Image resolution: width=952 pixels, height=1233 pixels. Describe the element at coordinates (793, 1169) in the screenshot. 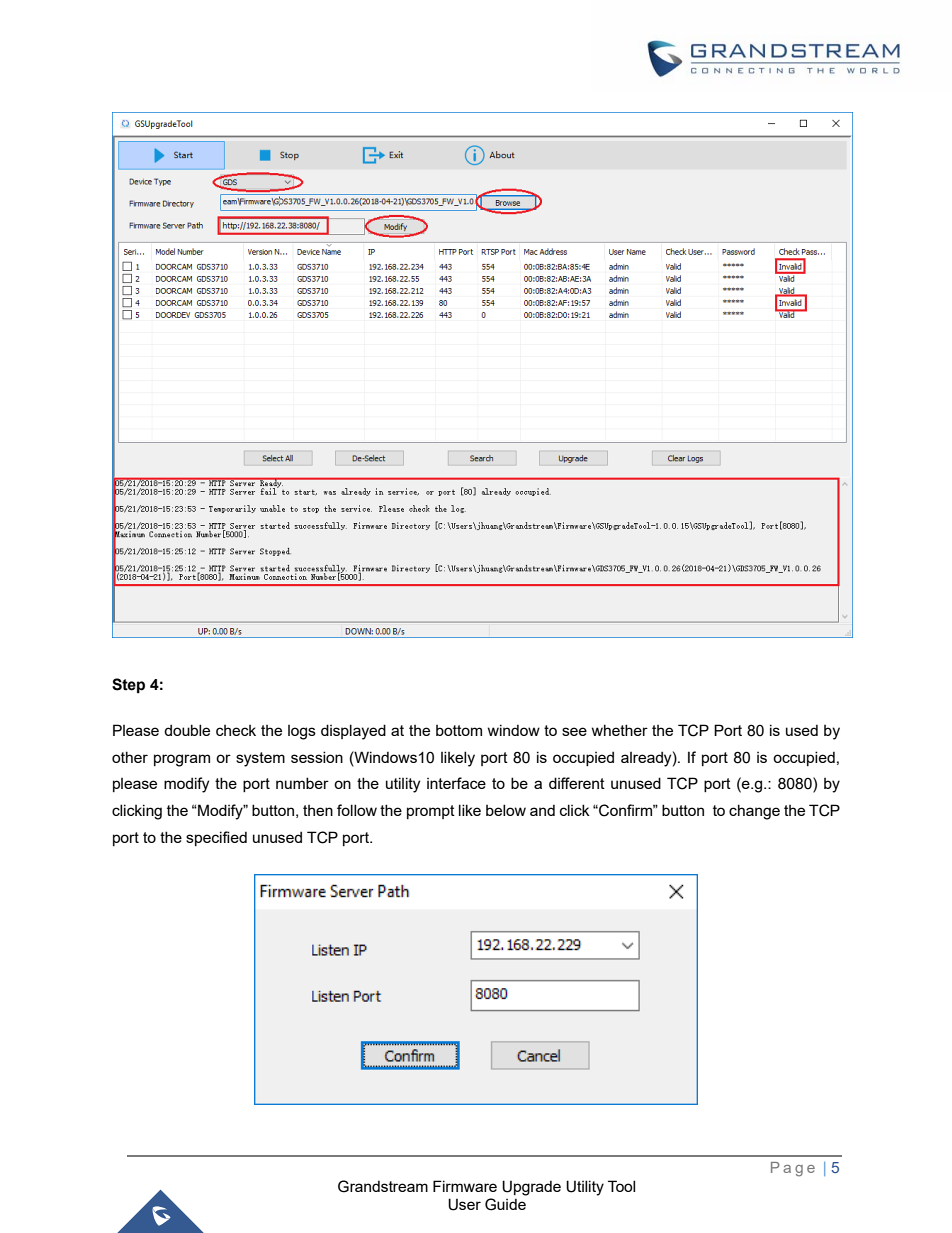

I see `Page` at that location.
